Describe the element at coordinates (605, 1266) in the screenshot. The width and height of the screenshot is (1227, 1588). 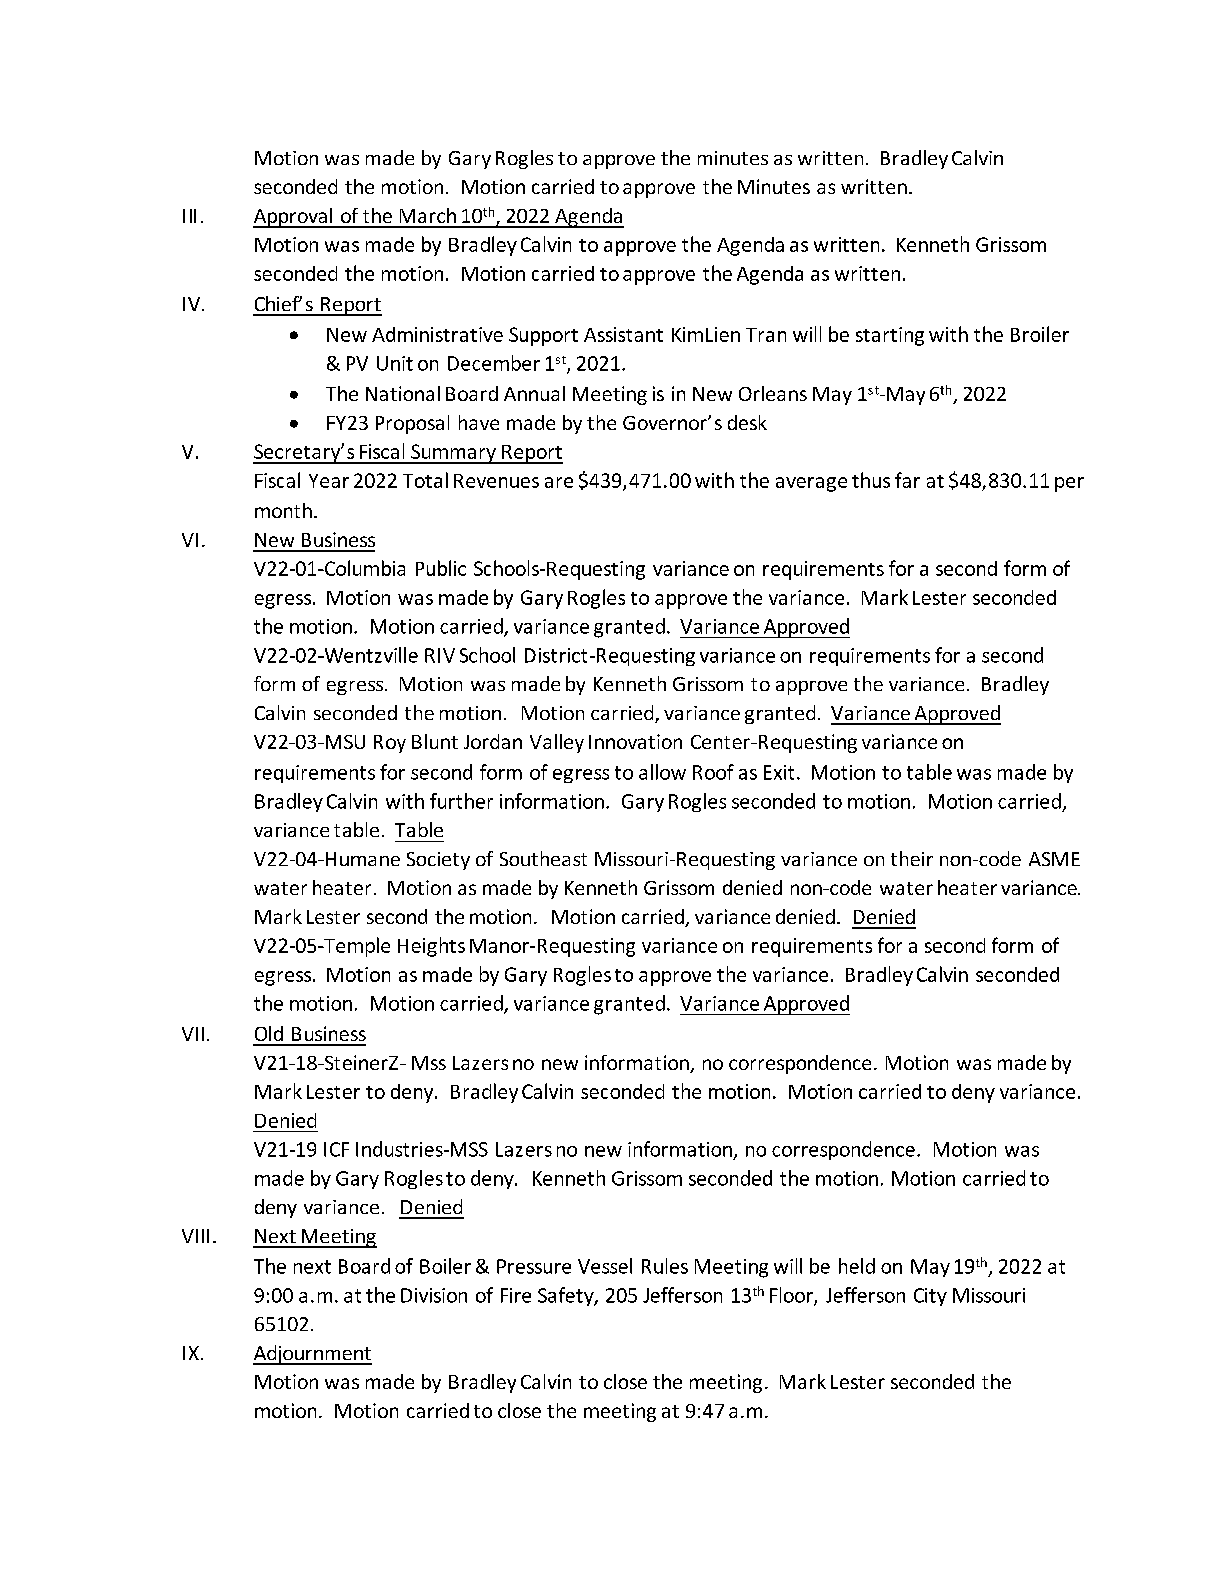
I see `Vessel` at that location.
